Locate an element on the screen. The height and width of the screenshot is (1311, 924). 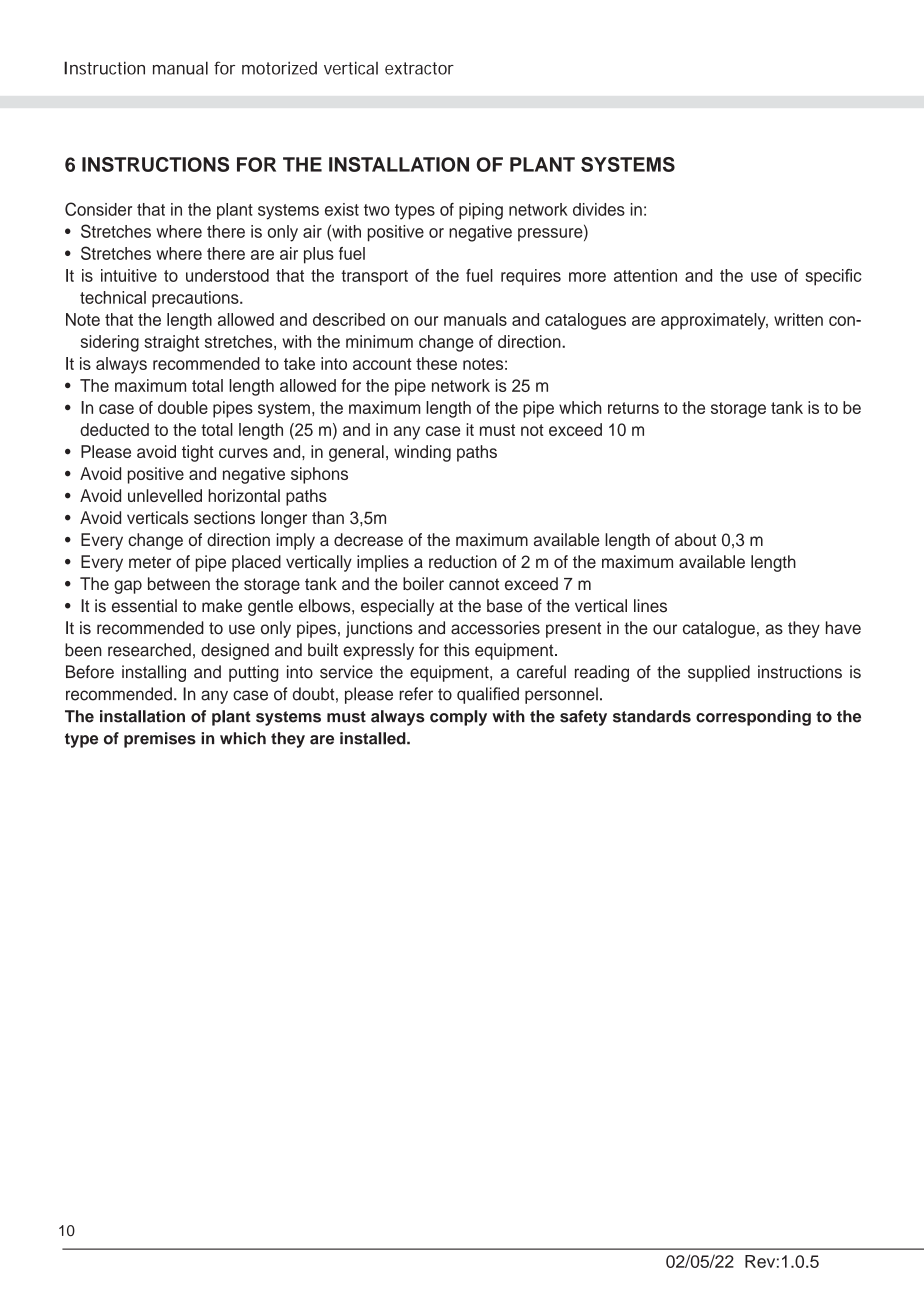
double is located at coordinates (183, 407).
